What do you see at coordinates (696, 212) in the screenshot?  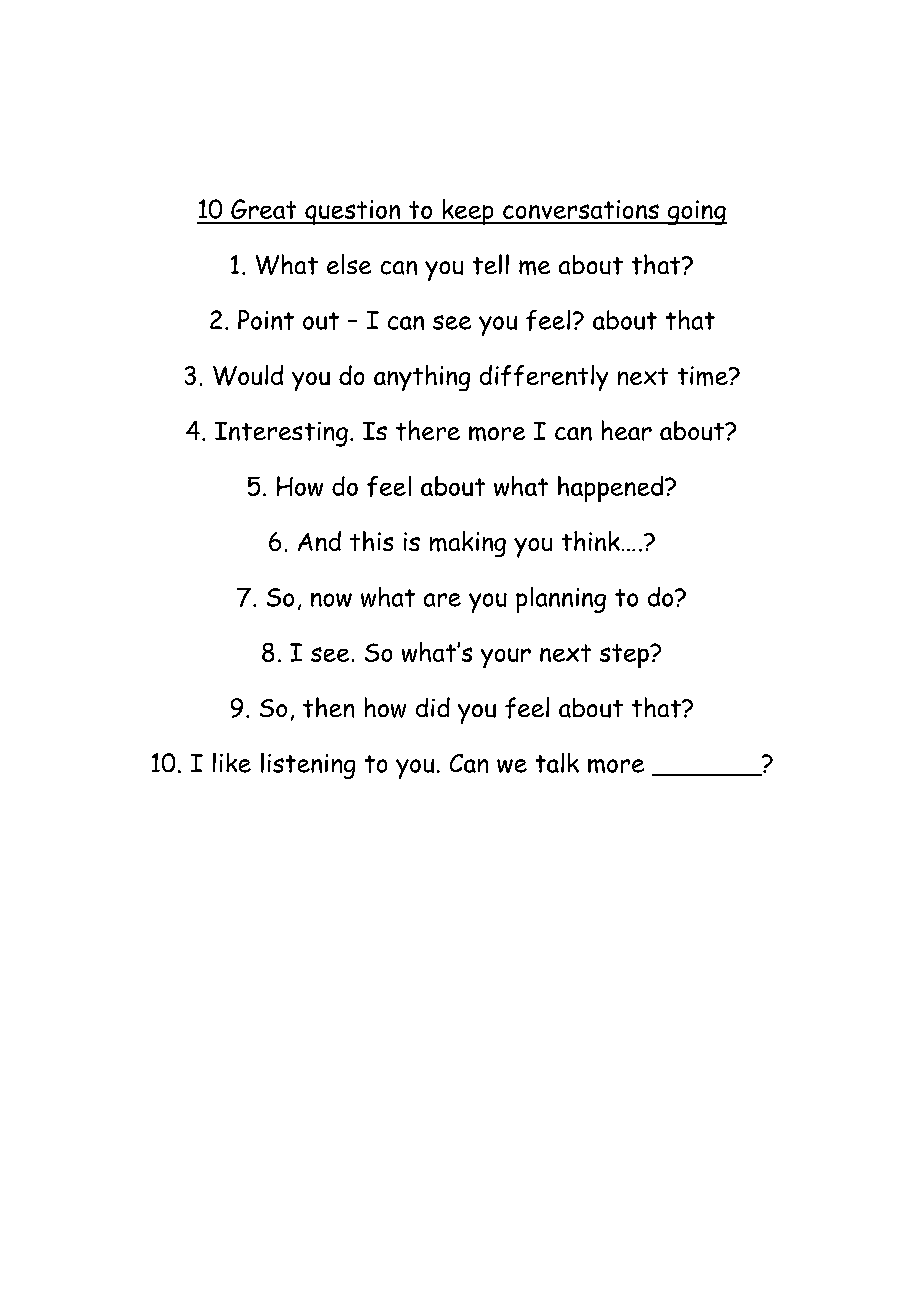 I see `going` at bounding box center [696, 212].
